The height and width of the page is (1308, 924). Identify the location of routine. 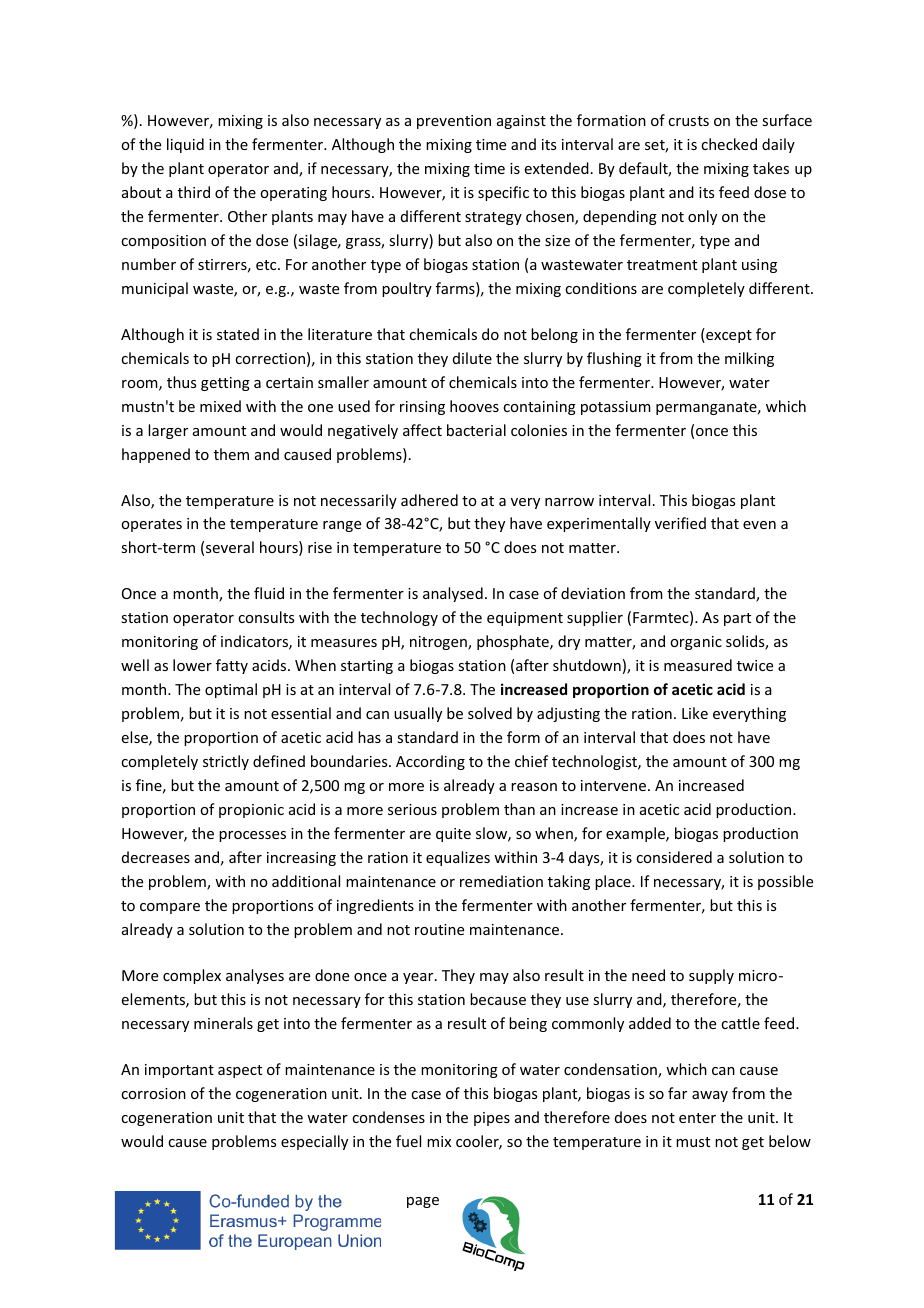
(439, 929).
